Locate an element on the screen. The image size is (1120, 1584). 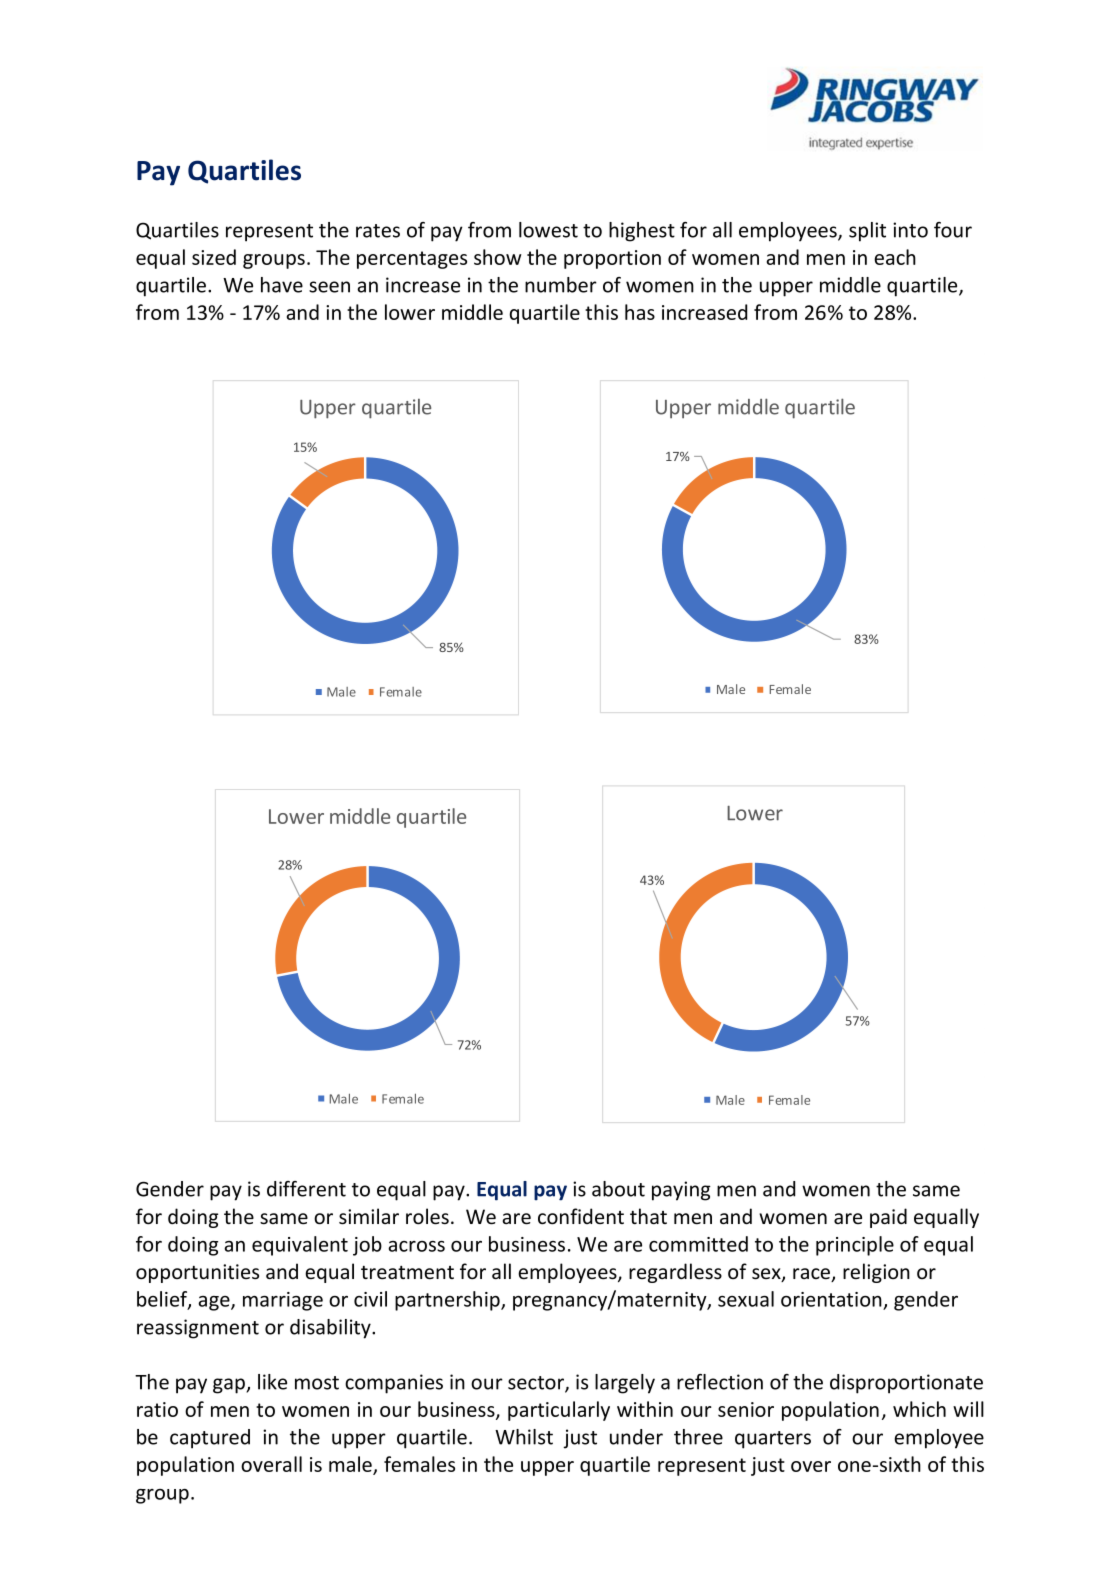
paid is located at coordinates (888, 1218).
